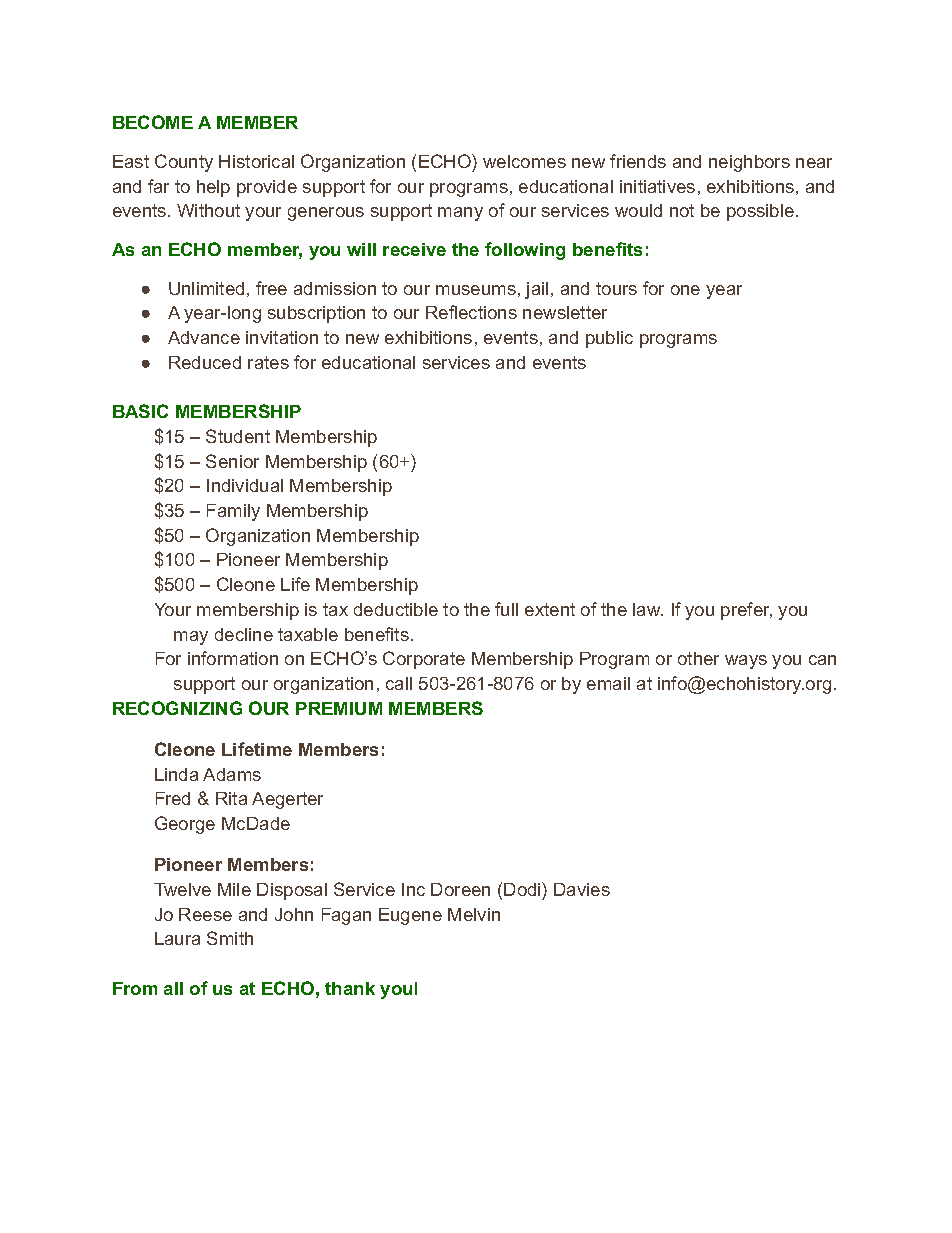  What do you see at coordinates (524, 161) in the image?
I see `welcomes` at bounding box center [524, 161].
